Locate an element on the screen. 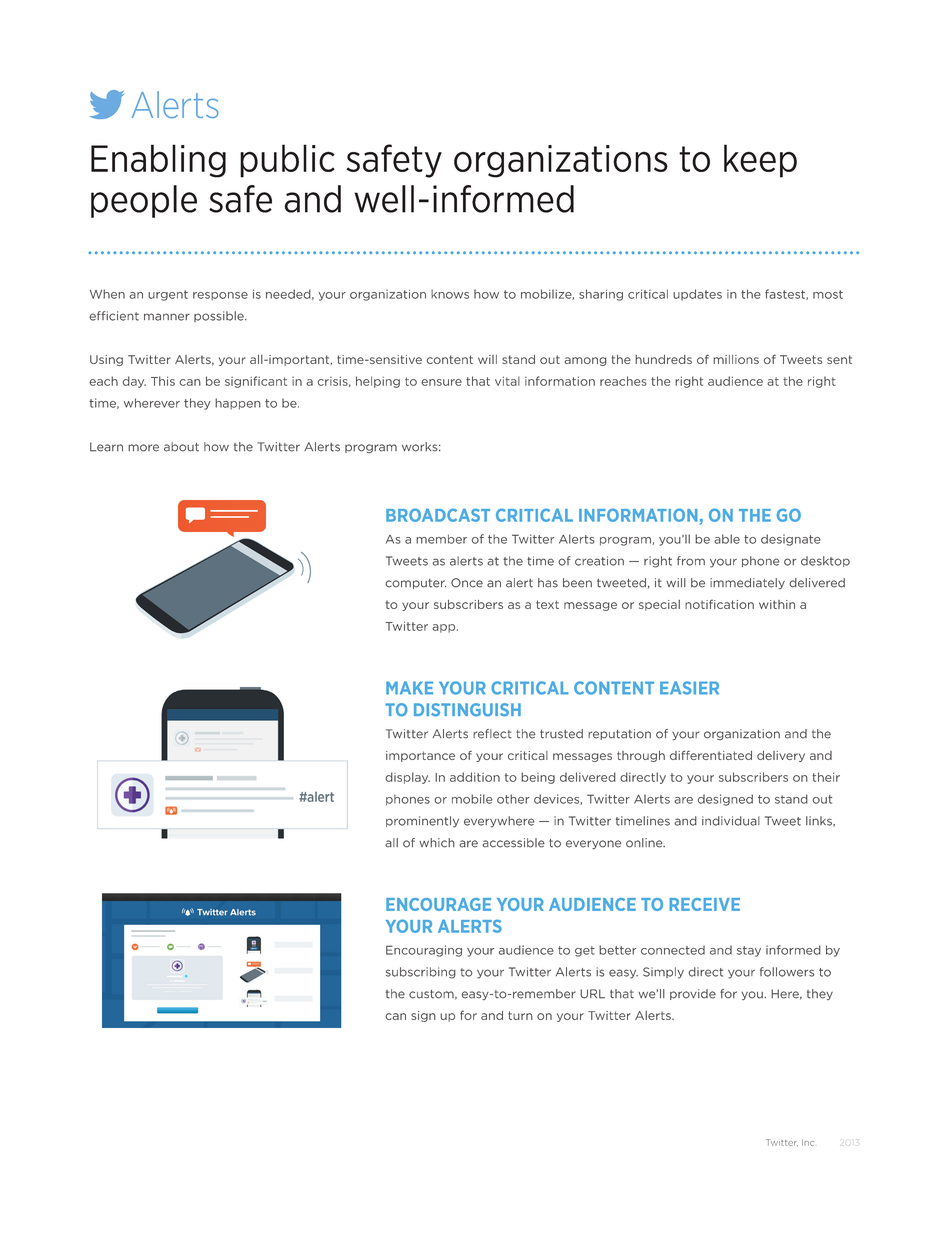  subscribing is located at coordinates (421, 973).
